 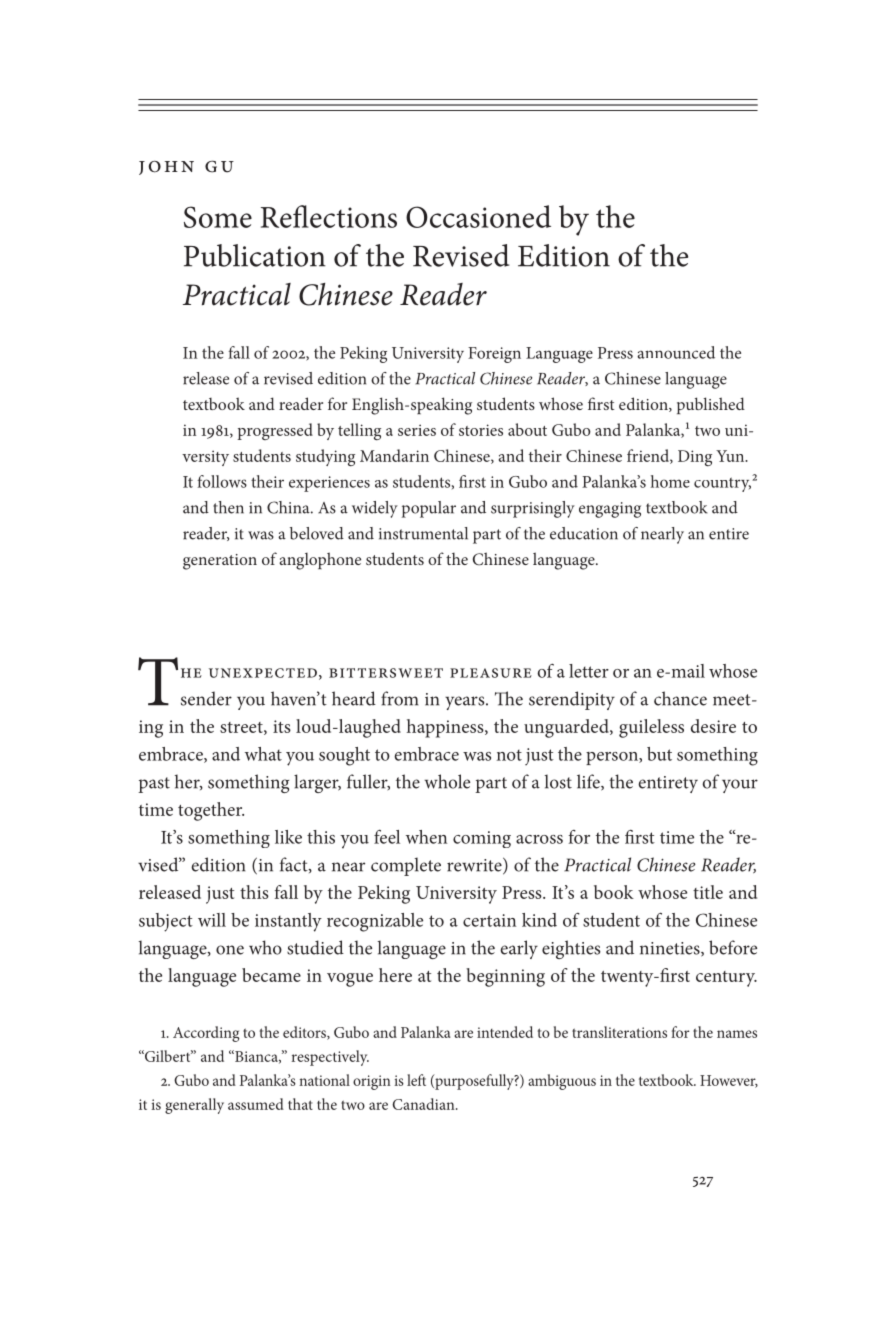 I want to click on assumed, so click(x=256, y=1104).
